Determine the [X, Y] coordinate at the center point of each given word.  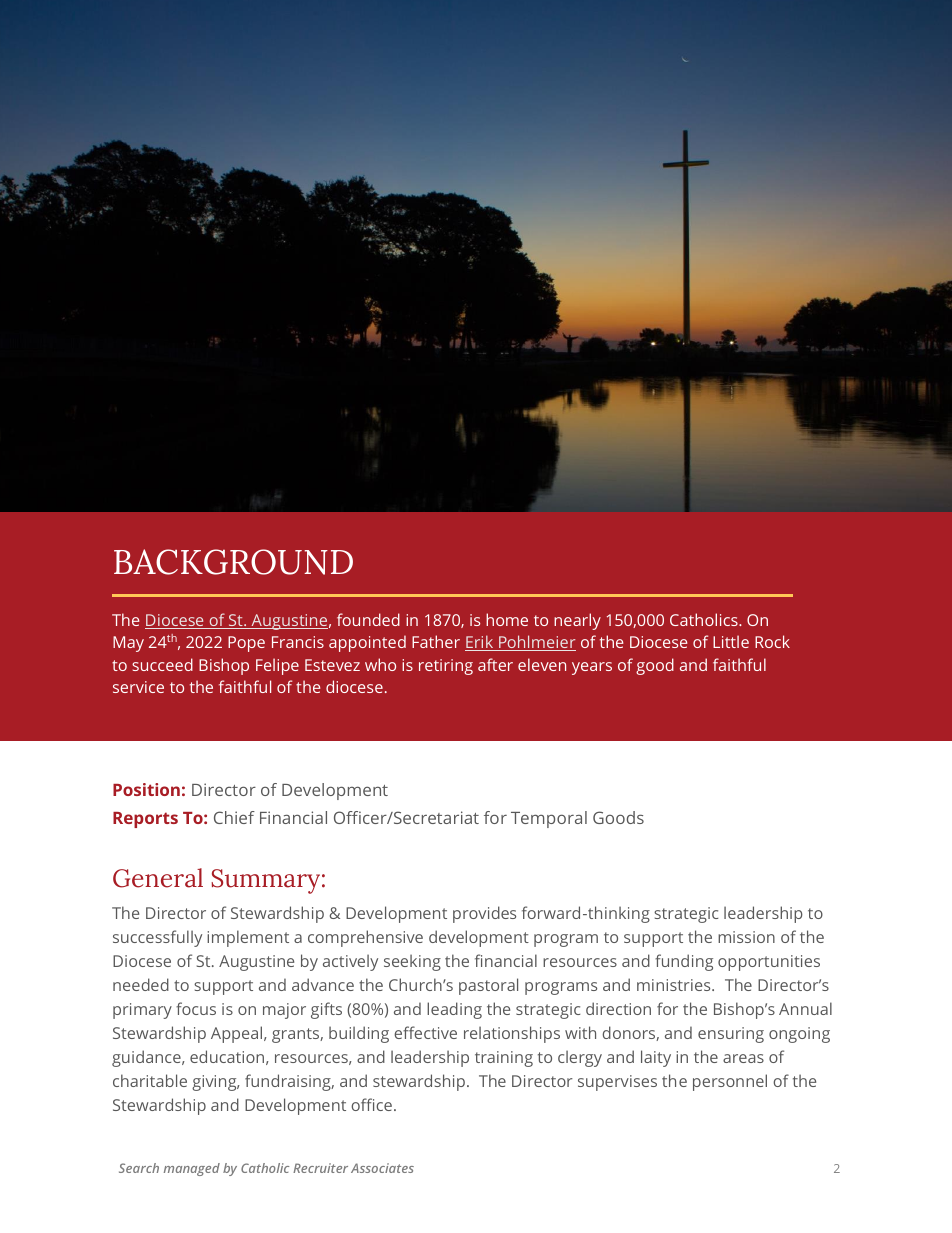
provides [484, 914]
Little [731, 641]
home [507, 619]
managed [192, 1169]
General [158, 878]
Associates [382, 1168]
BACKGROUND [233, 562]
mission [746, 937]
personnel [730, 1082]
